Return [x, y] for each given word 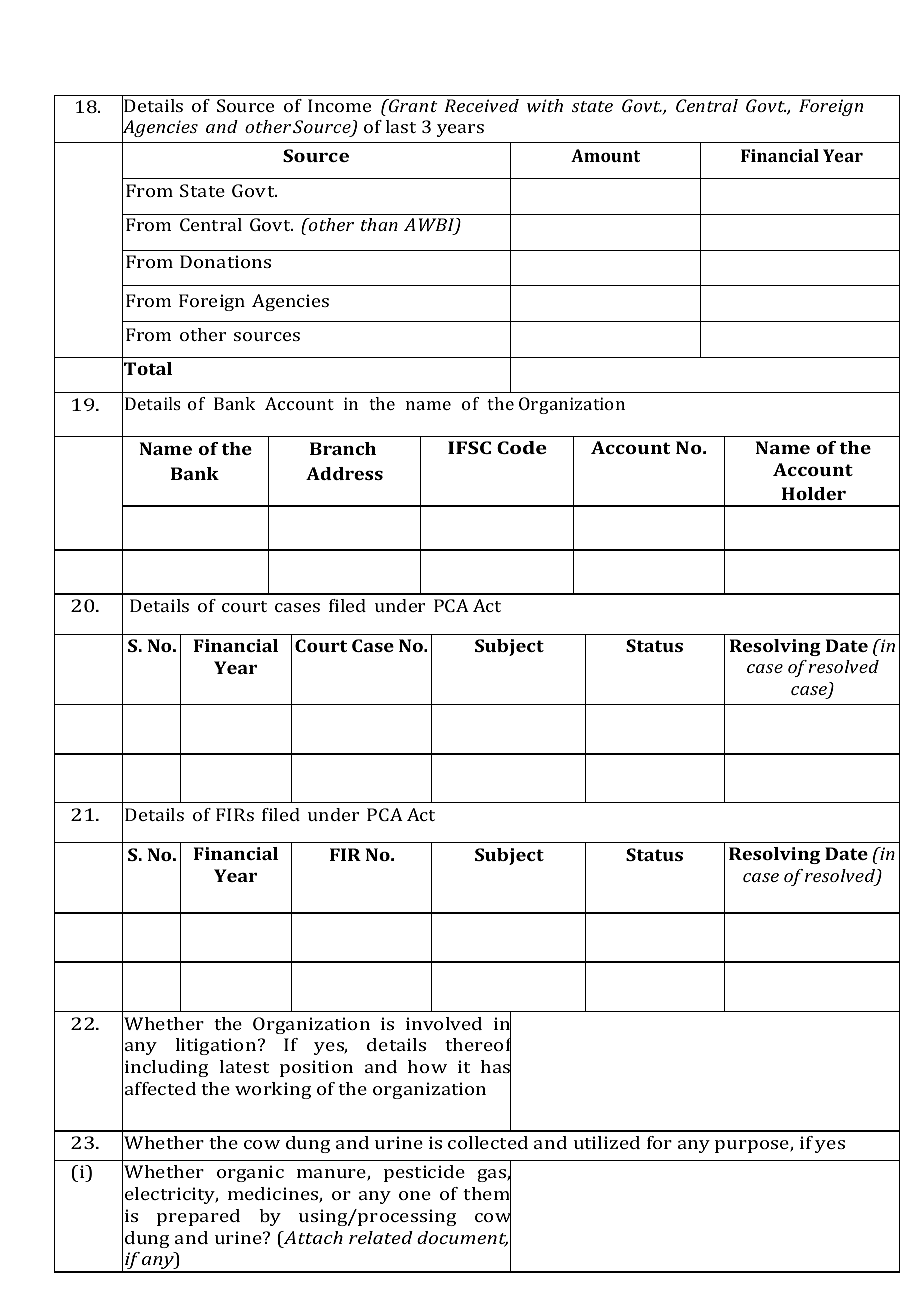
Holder [814, 493]
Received [481, 105]
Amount [605, 155]
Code [522, 447]
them [487, 1194]
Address [344, 473]
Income [339, 105]
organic [250, 1173]
